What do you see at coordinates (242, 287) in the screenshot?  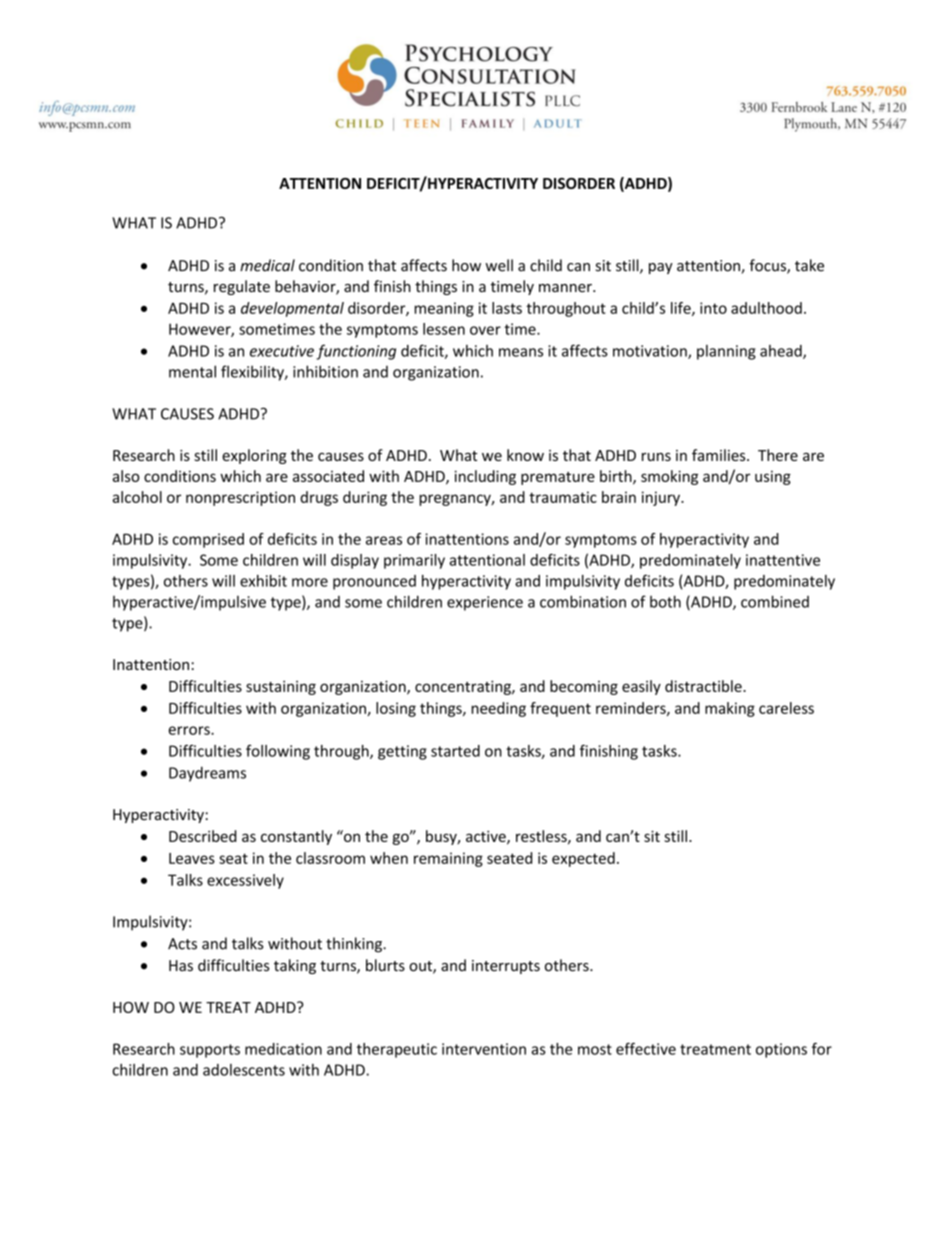 I see `regulate` at bounding box center [242, 287].
